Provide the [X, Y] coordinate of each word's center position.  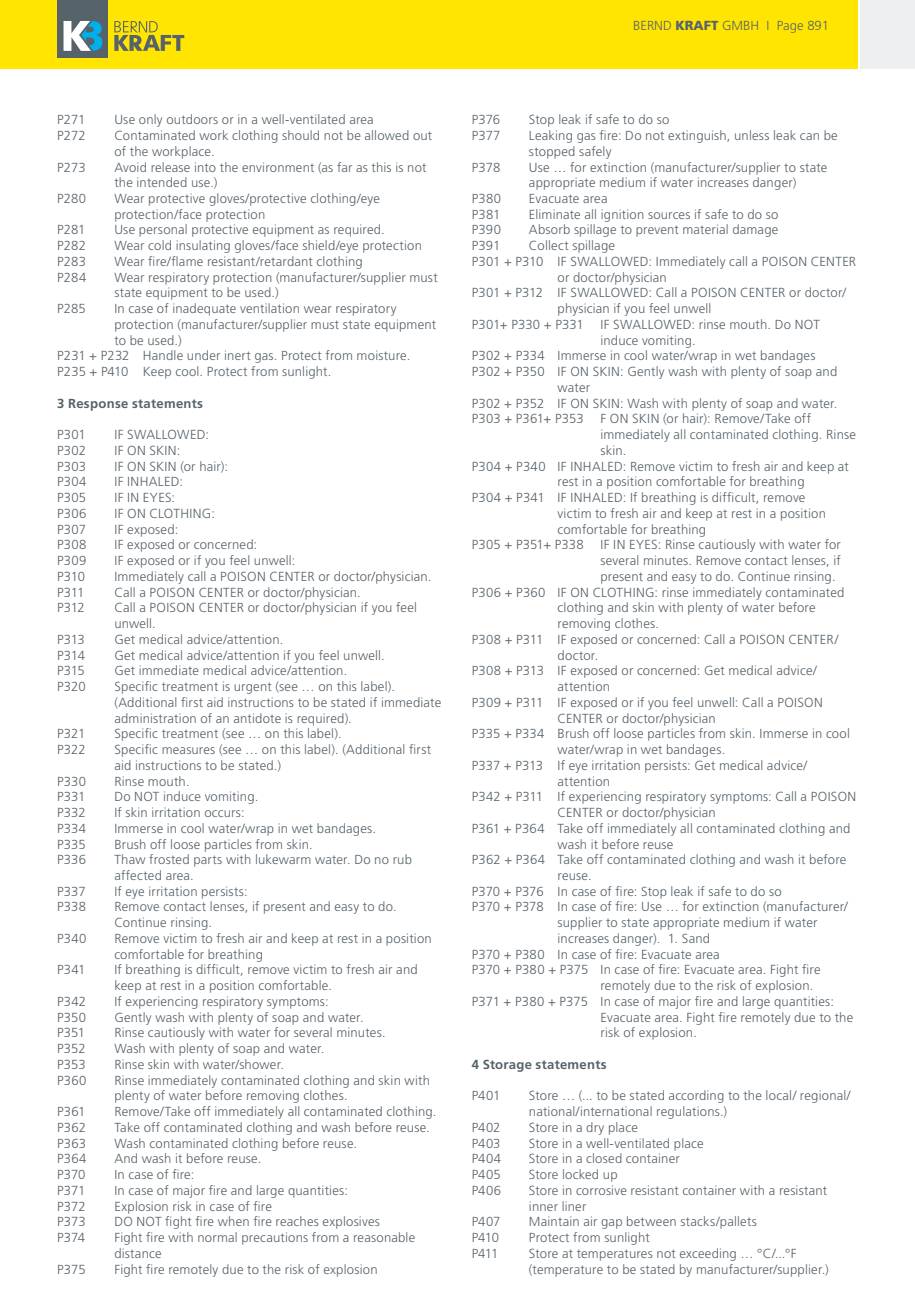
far [344, 167]
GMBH [741, 25]
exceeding [708, 1254]
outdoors [192, 119]
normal [217, 1237]
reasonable [384, 1237]
